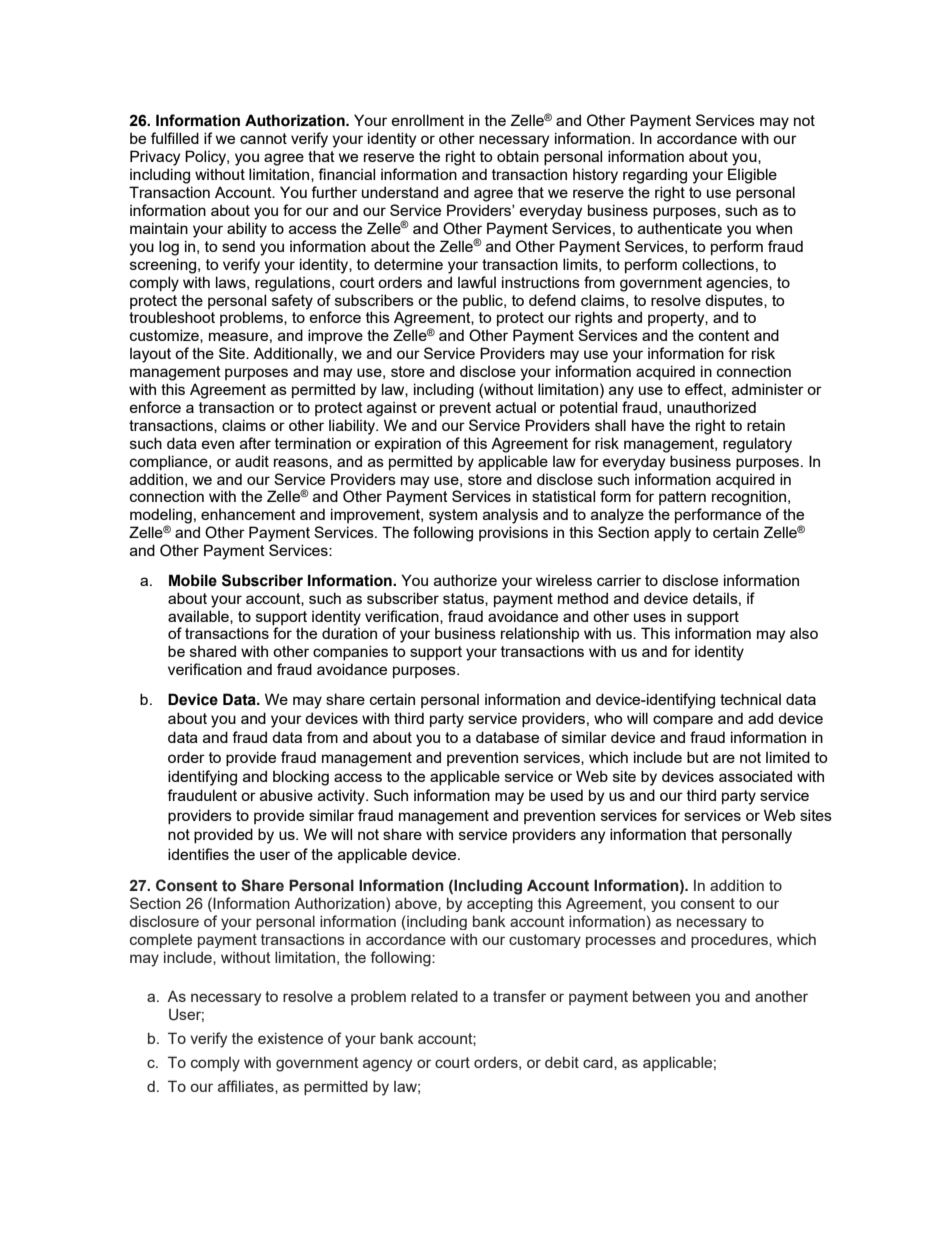 The height and width of the screenshot is (1233, 952). Describe the element at coordinates (247, 1086) in the screenshot. I see `affiliates` at that location.
